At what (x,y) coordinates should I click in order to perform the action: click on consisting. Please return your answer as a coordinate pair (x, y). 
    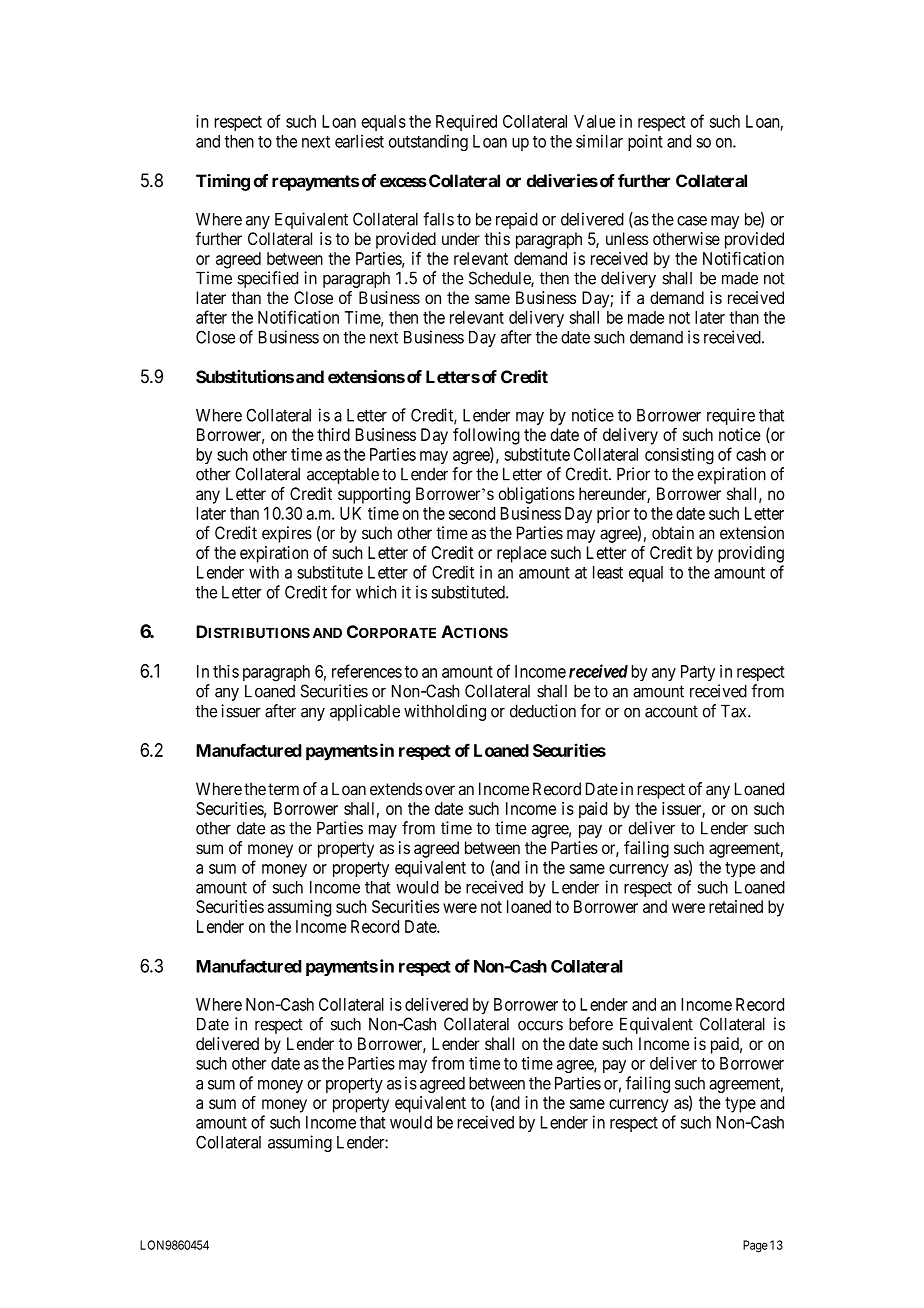
    Looking at the image, I should click on (679, 456).
